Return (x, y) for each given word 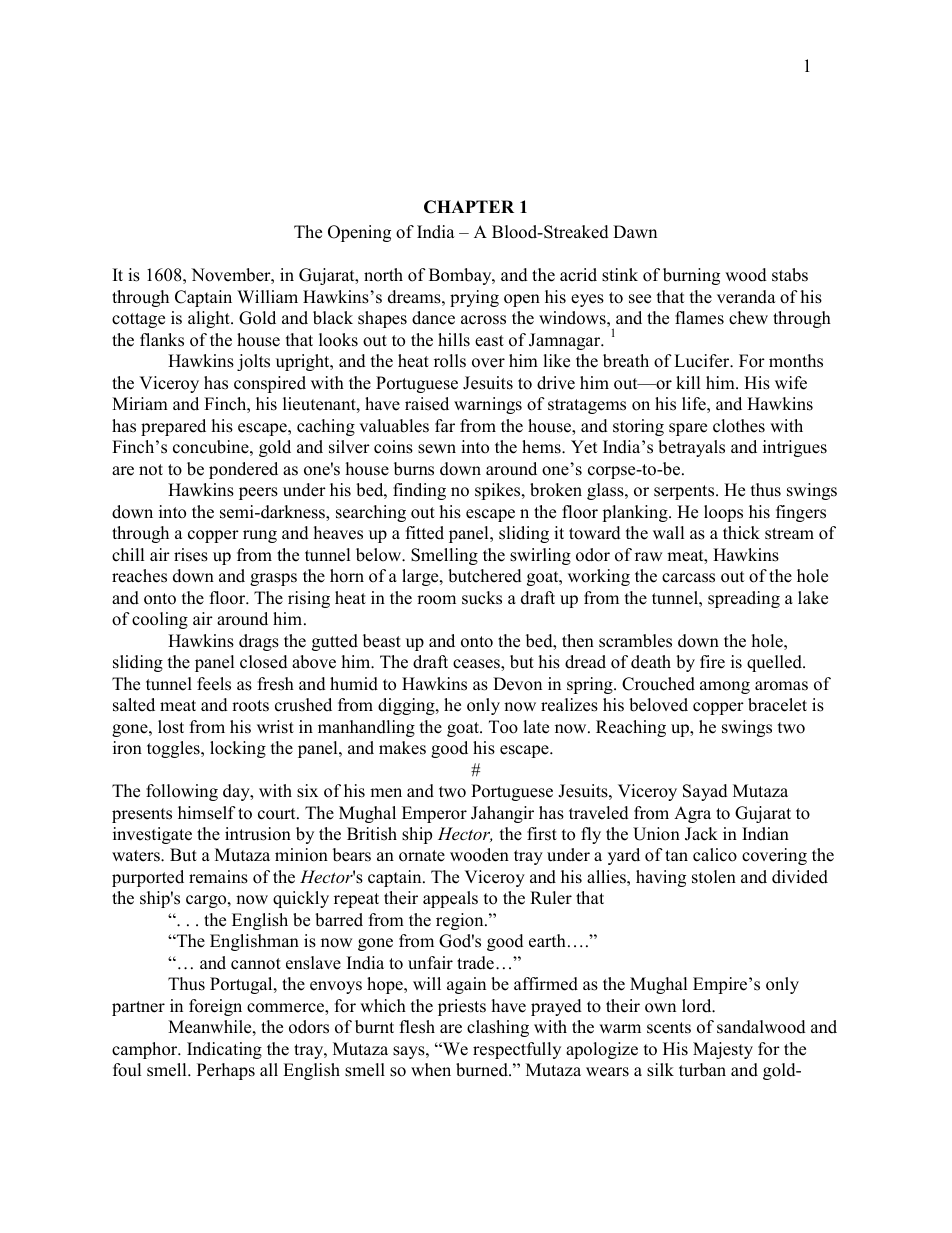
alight (210, 319)
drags (259, 642)
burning (691, 276)
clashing (498, 1028)
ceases (477, 664)
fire (712, 662)
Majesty (723, 1050)
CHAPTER (469, 207)
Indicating (224, 1050)
